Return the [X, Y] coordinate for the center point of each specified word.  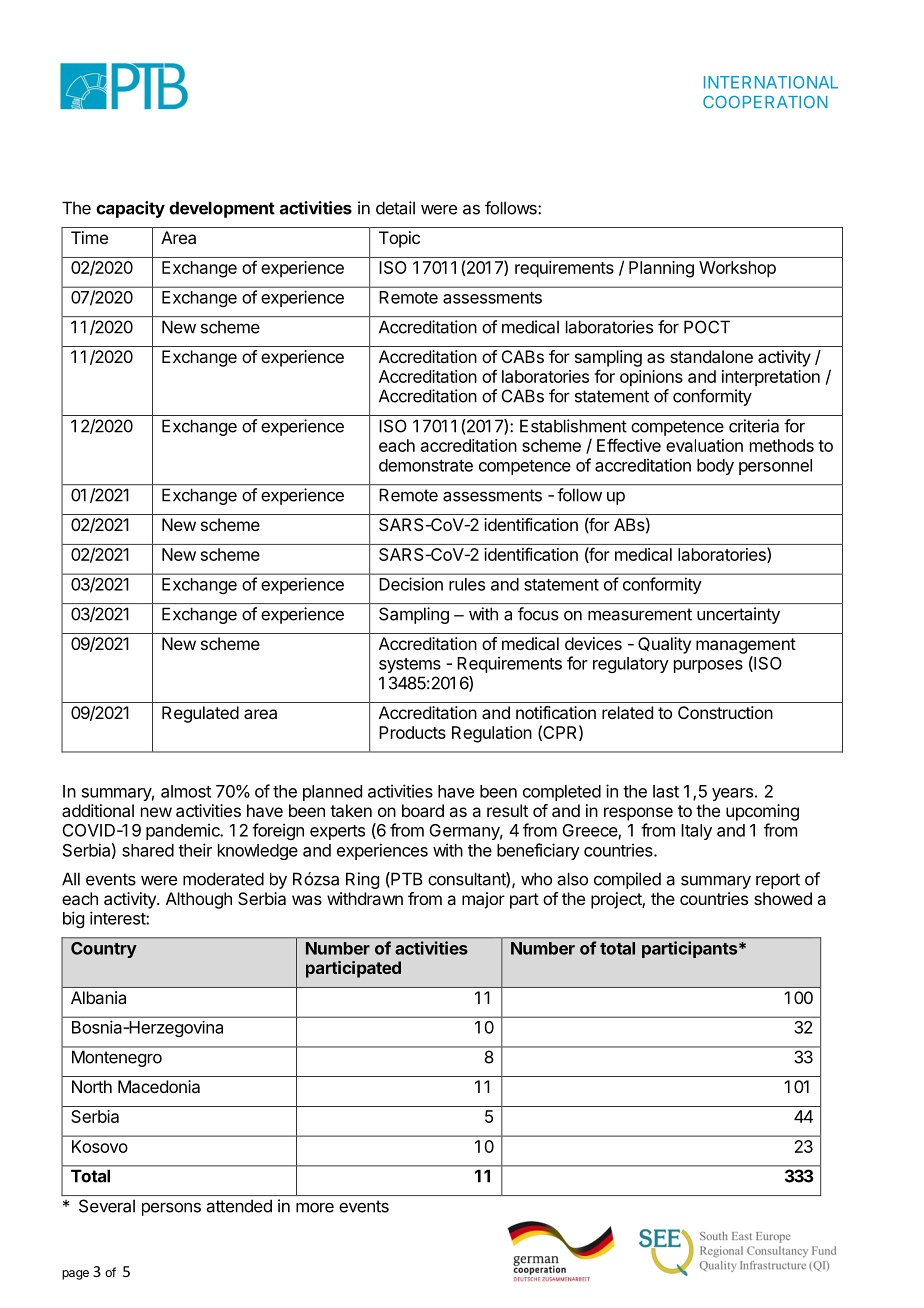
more [315, 1207]
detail [395, 208]
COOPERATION [765, 102]
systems [410, 665]
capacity [130, 209]
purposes [708, 666]
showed [783, 898]
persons [171, 1209]
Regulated [200, 714]
